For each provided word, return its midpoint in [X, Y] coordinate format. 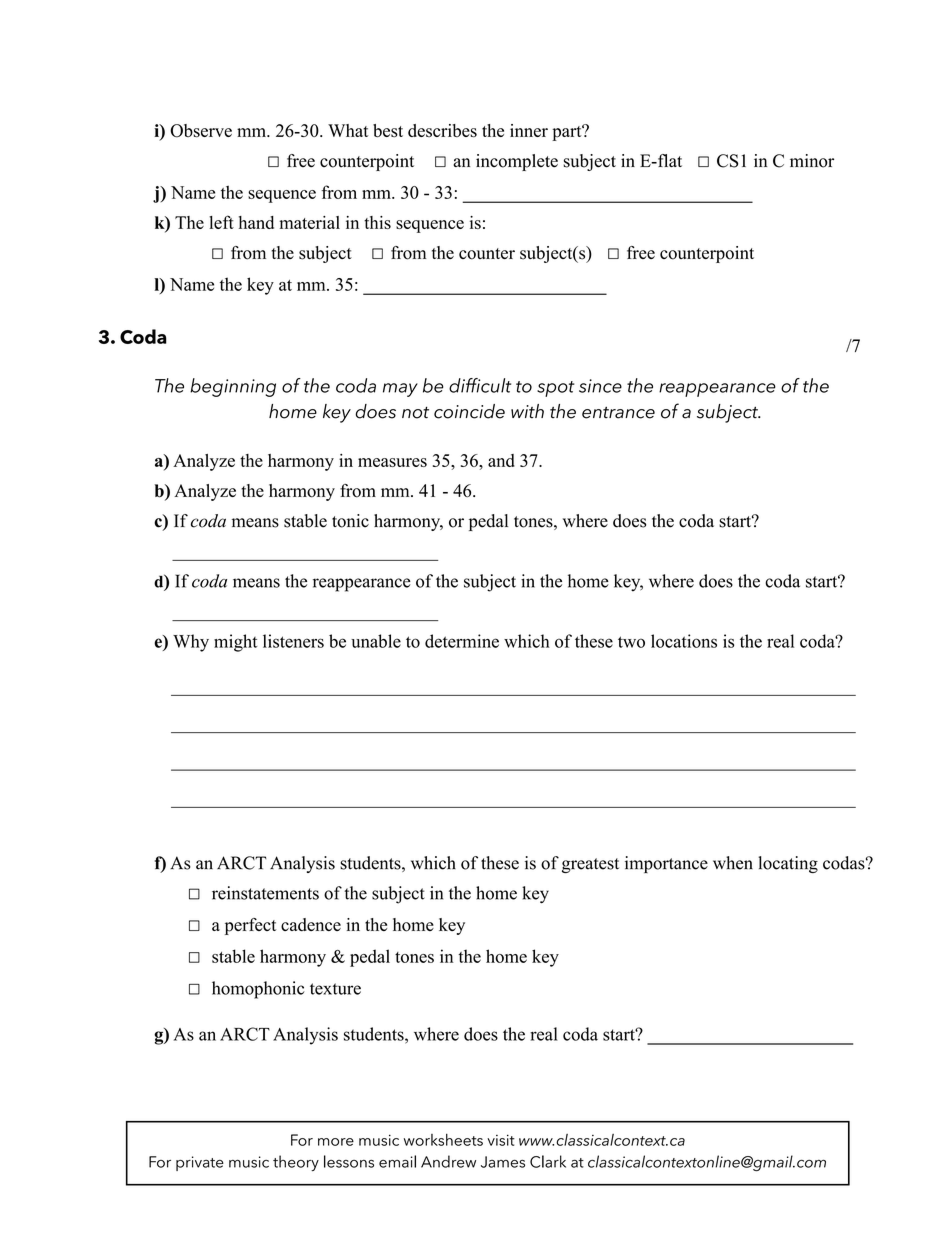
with [527, 411]
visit [501, 1140]
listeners [293, 641]
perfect [250, 926]
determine [462, 641]
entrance [618, 413]
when [733, 863]
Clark [548, 1161]
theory [296, 1163]
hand [256, 222]
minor [812, 161]
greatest [590, 865]
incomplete [517, 162]
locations [684, 641]
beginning [233, 387]
